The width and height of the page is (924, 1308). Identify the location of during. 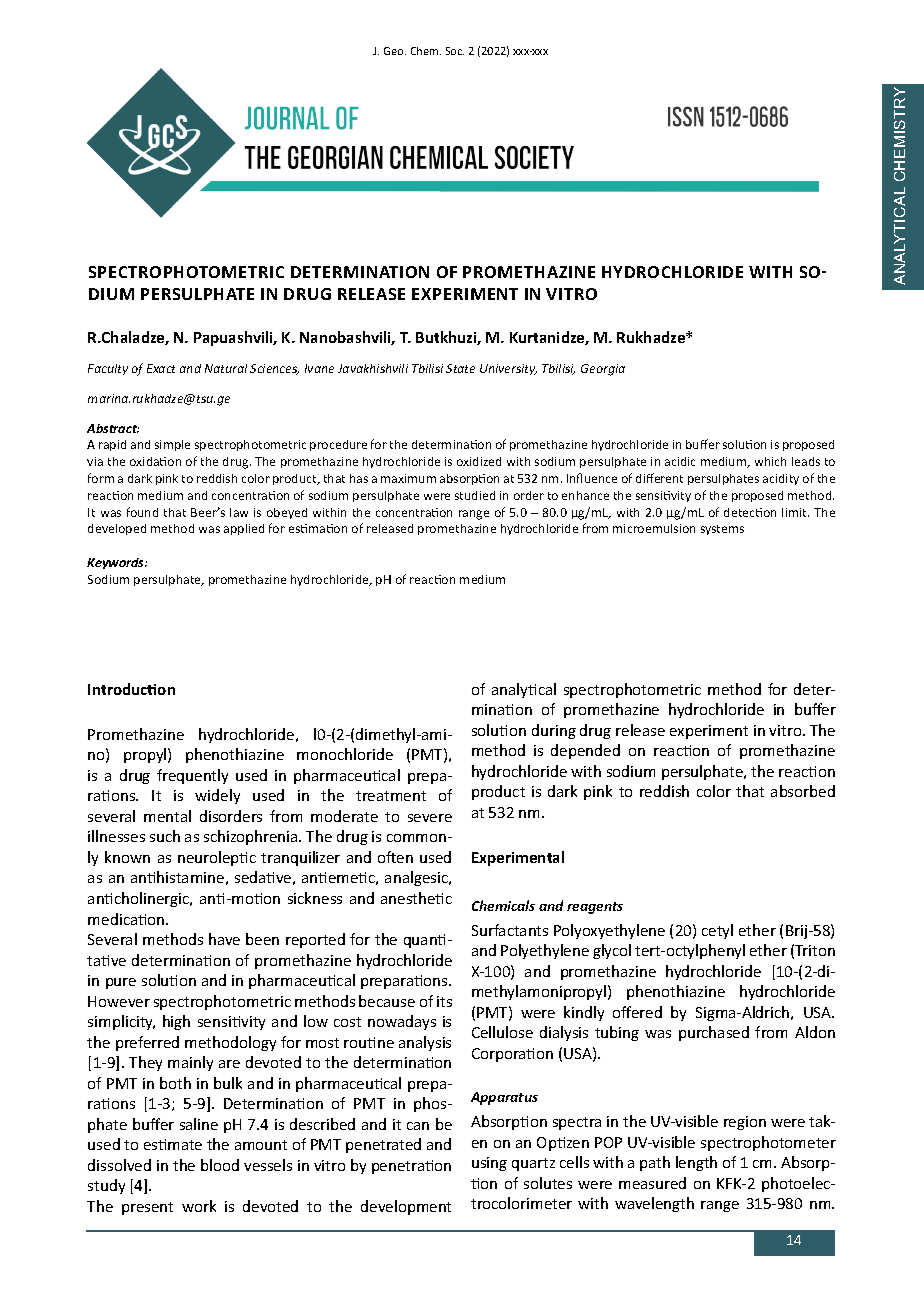
(554, 731).
